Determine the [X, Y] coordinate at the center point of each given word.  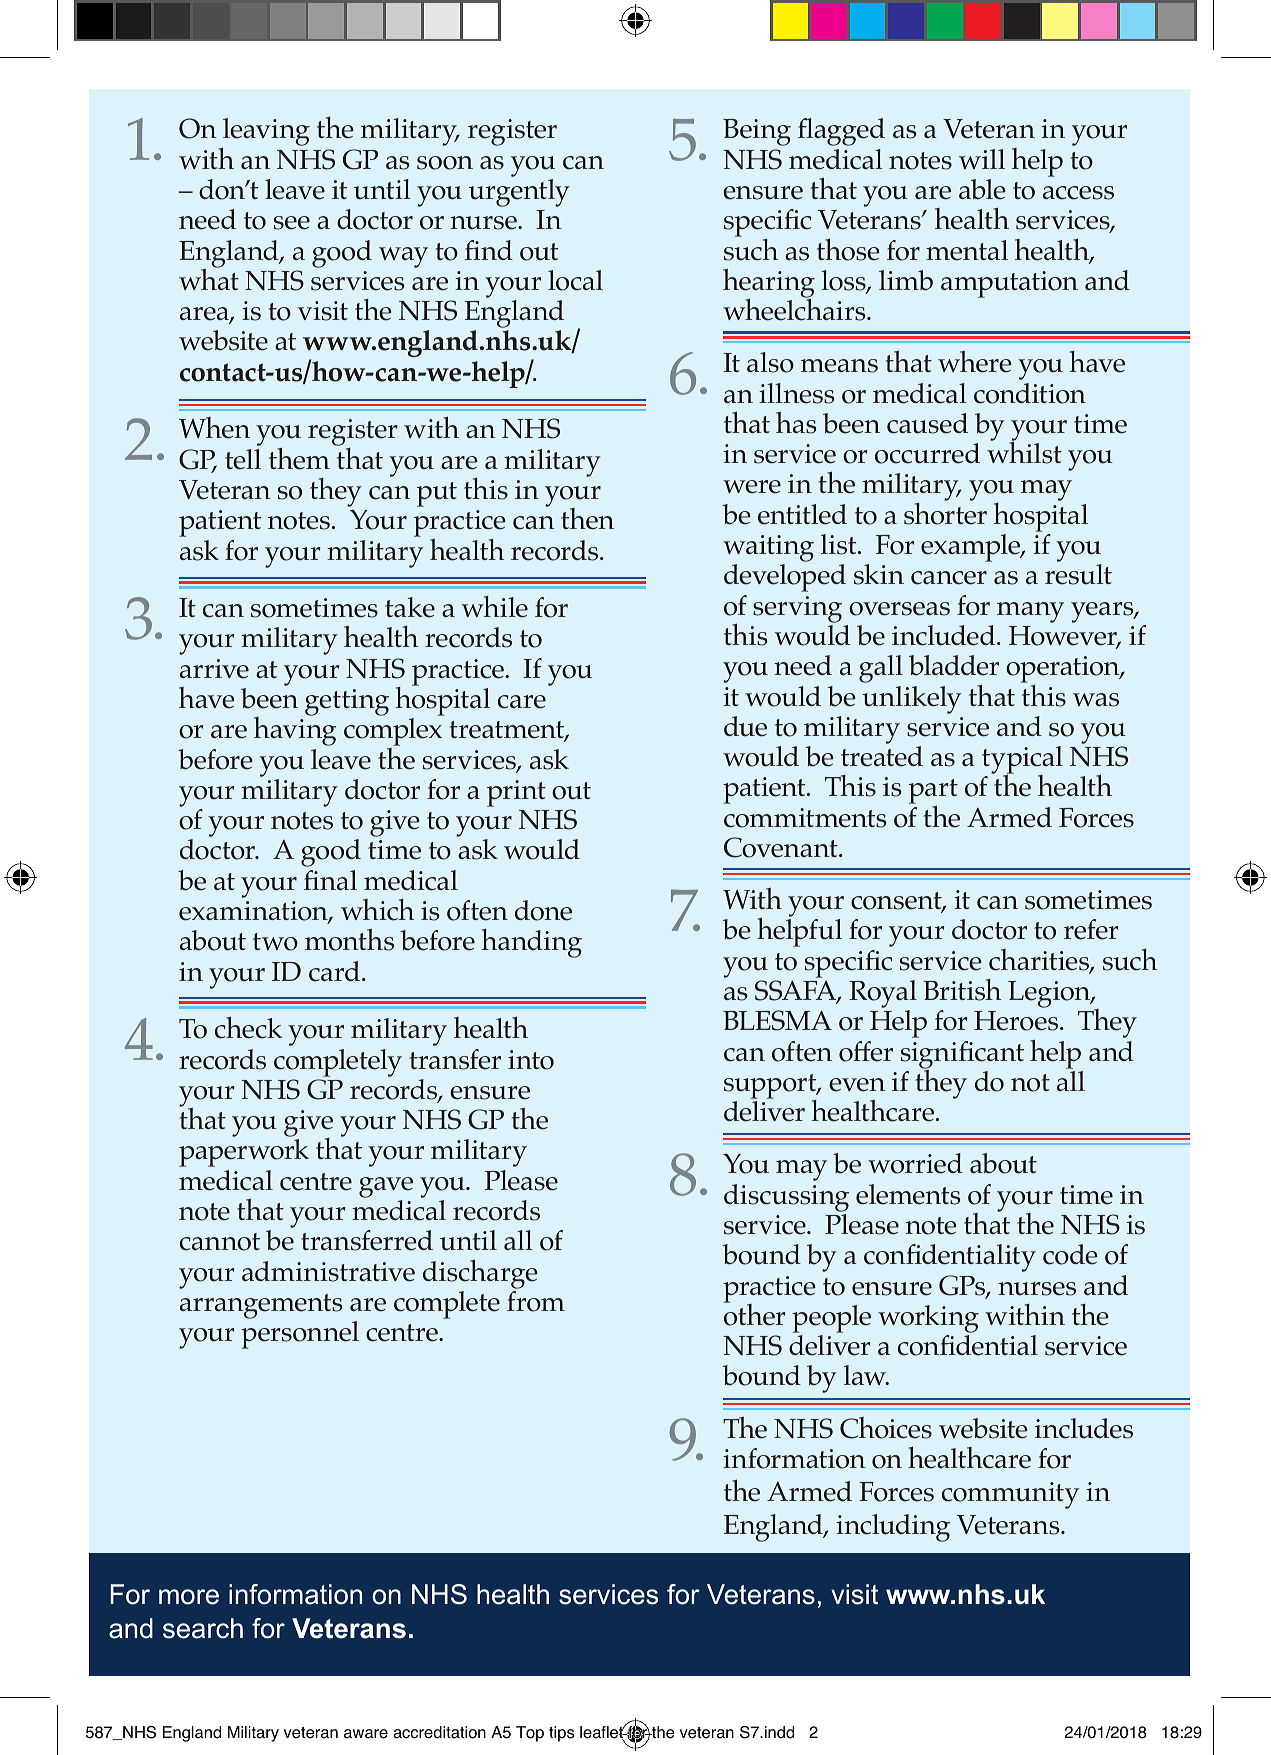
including [893, 1528]
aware [366, 1734]
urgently [519, 193]
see [292, 223]
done [543, 910]
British [962, 990]
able [982, 189]
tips [561, 1734]
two [275, 942]
